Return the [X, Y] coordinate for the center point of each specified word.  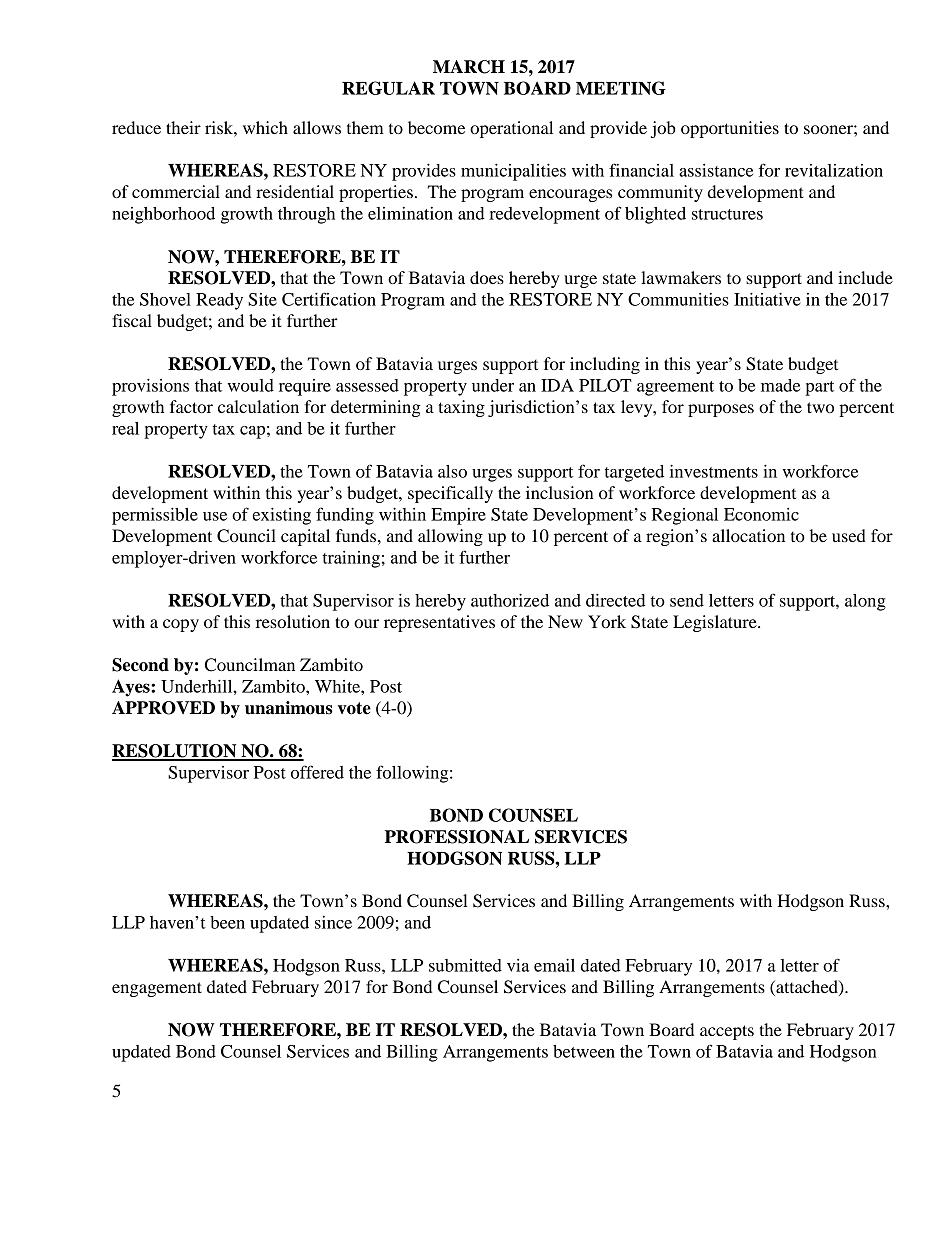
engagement [157, 989]
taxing [461, 408]
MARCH [469, 67]
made [780, 385]
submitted [465, 965]
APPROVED [163, 708]
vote [354, 708]
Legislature [716, 623]
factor [191, 406]
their [183, 127]
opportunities [730, 129]
